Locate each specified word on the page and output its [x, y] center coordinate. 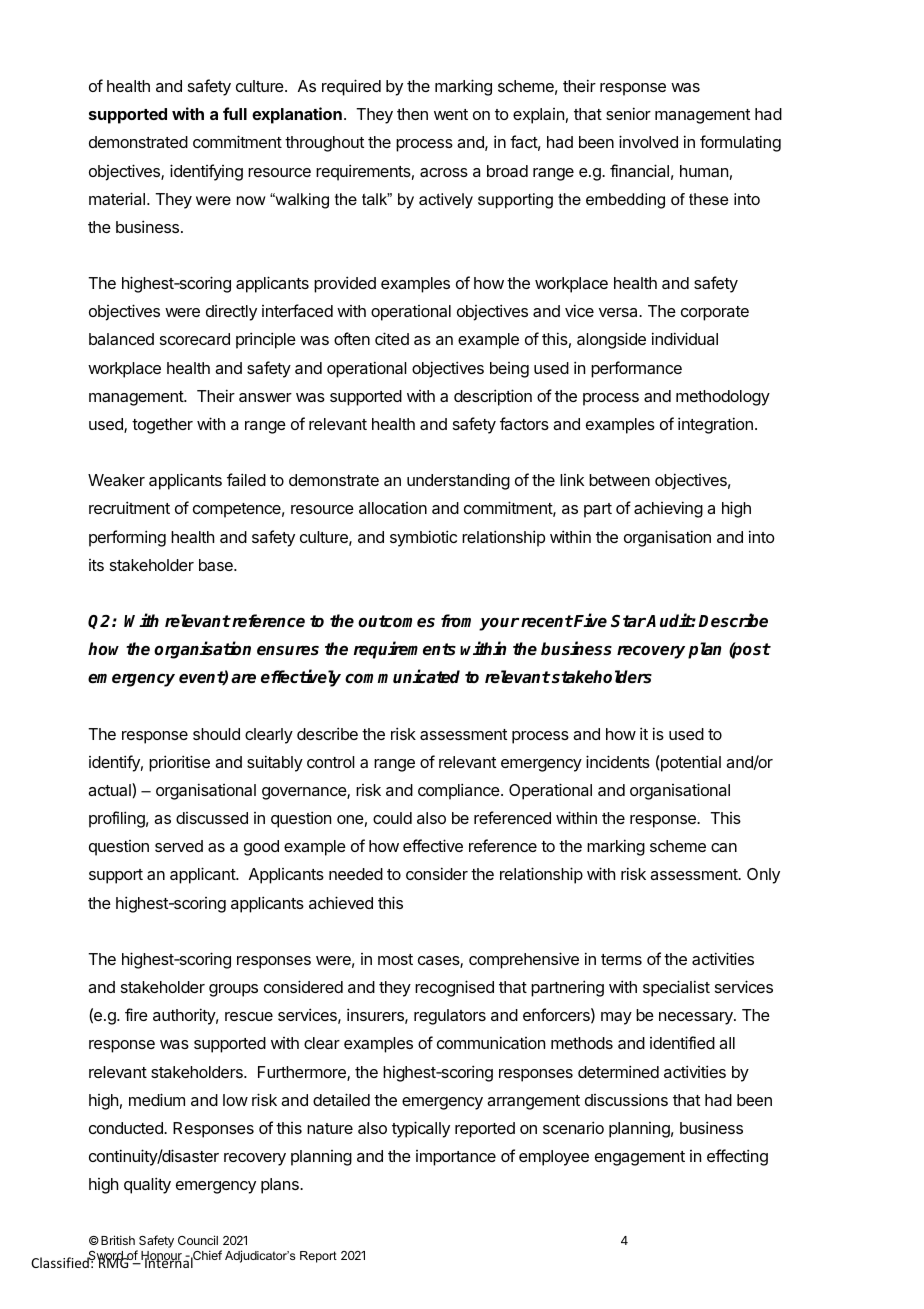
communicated [402, 676]
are [243, 679]
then [412, 114]
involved [648, 141]
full [235, 113]
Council [198, 1240]
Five [589, 620]
